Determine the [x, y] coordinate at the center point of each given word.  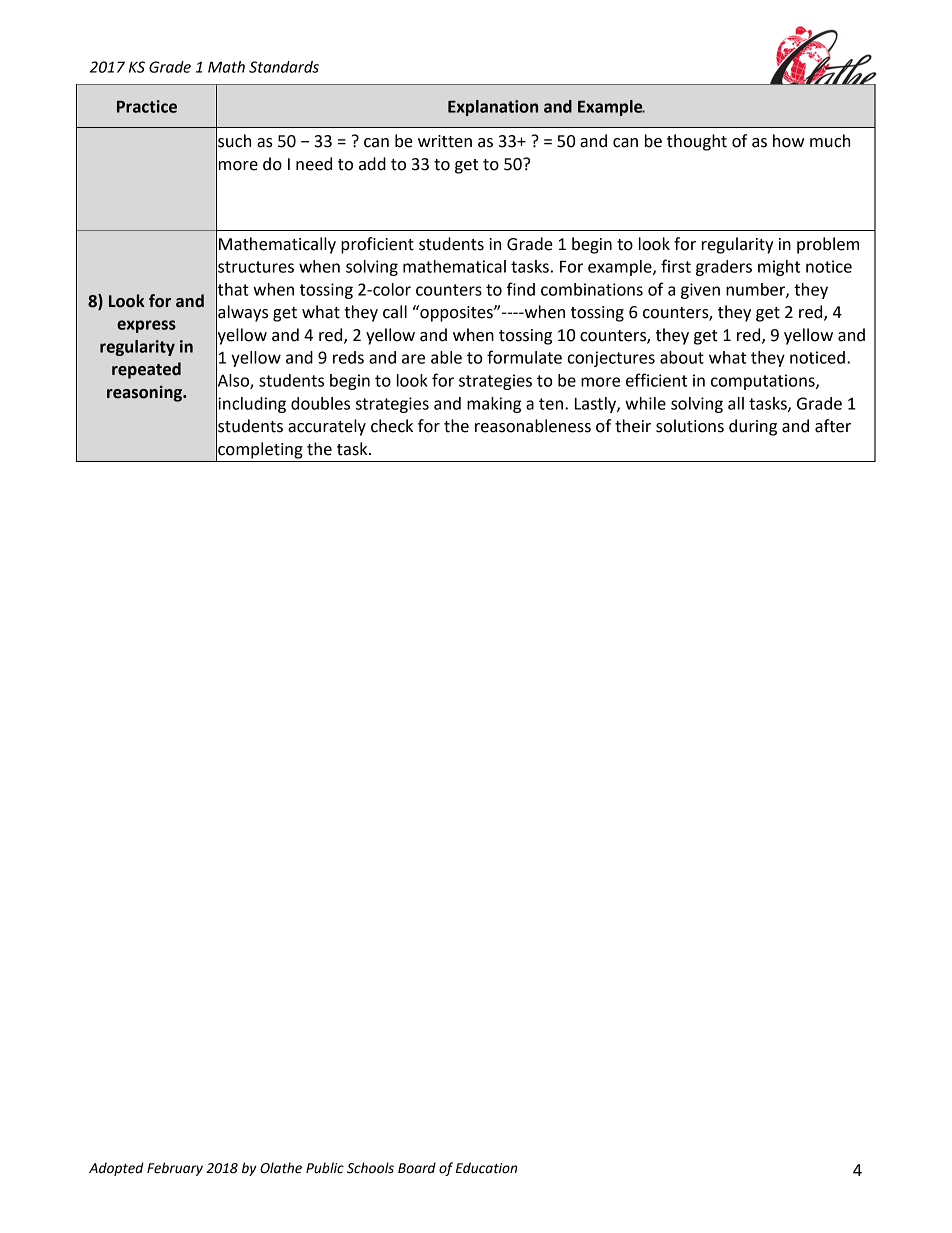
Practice [147, 106]
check [392, 426]
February [175, 1169]
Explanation [493, 108]
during [753, 427]
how [788, 141]
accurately [327, 427]
